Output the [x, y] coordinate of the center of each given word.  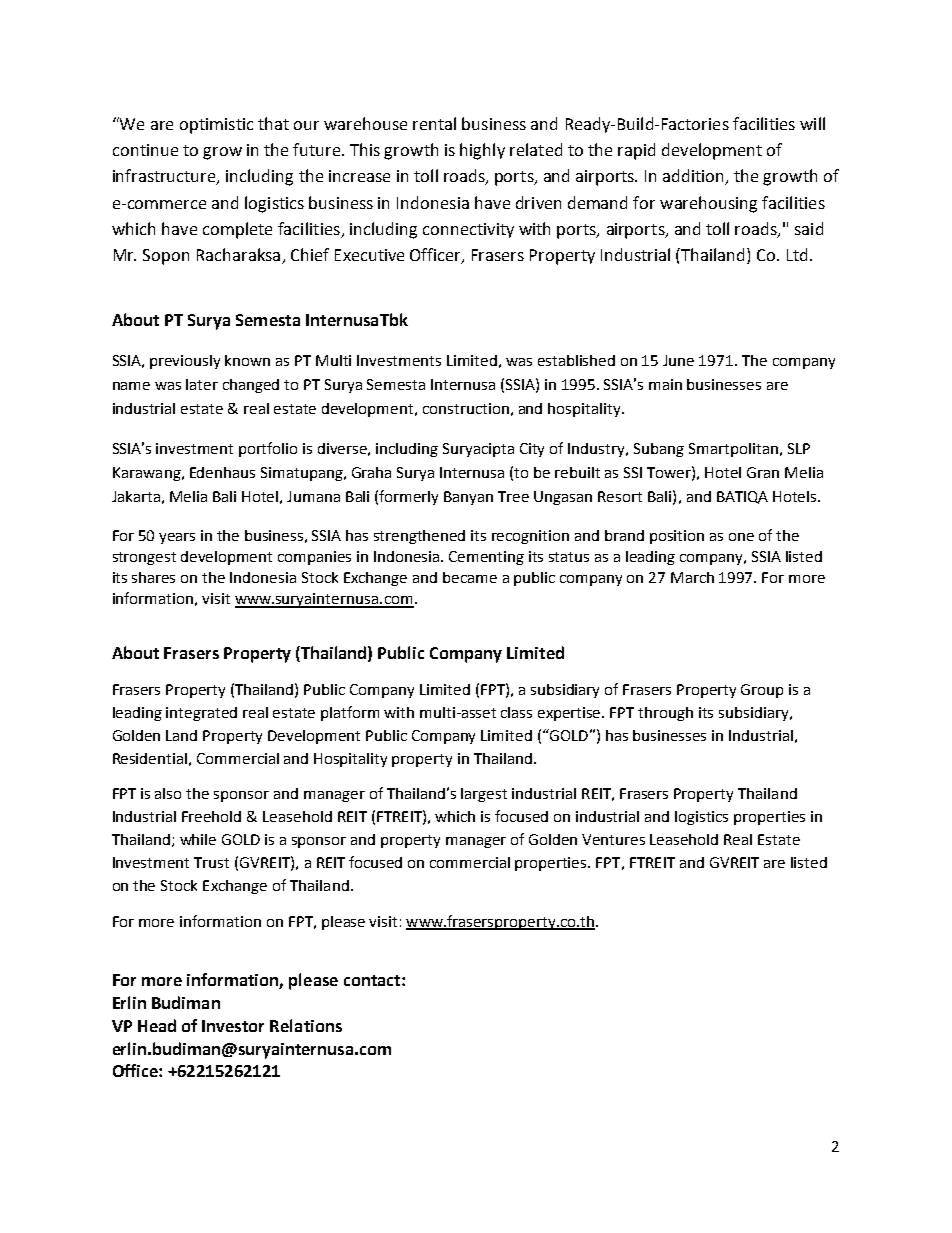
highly [482, 151]
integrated [201, 714]
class [516, 712]
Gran [763, 472]
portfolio [268, 449]
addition [695, 177]
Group [762, 691]
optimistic [216, 126]
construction [466, 408]
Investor [233, 1026]
